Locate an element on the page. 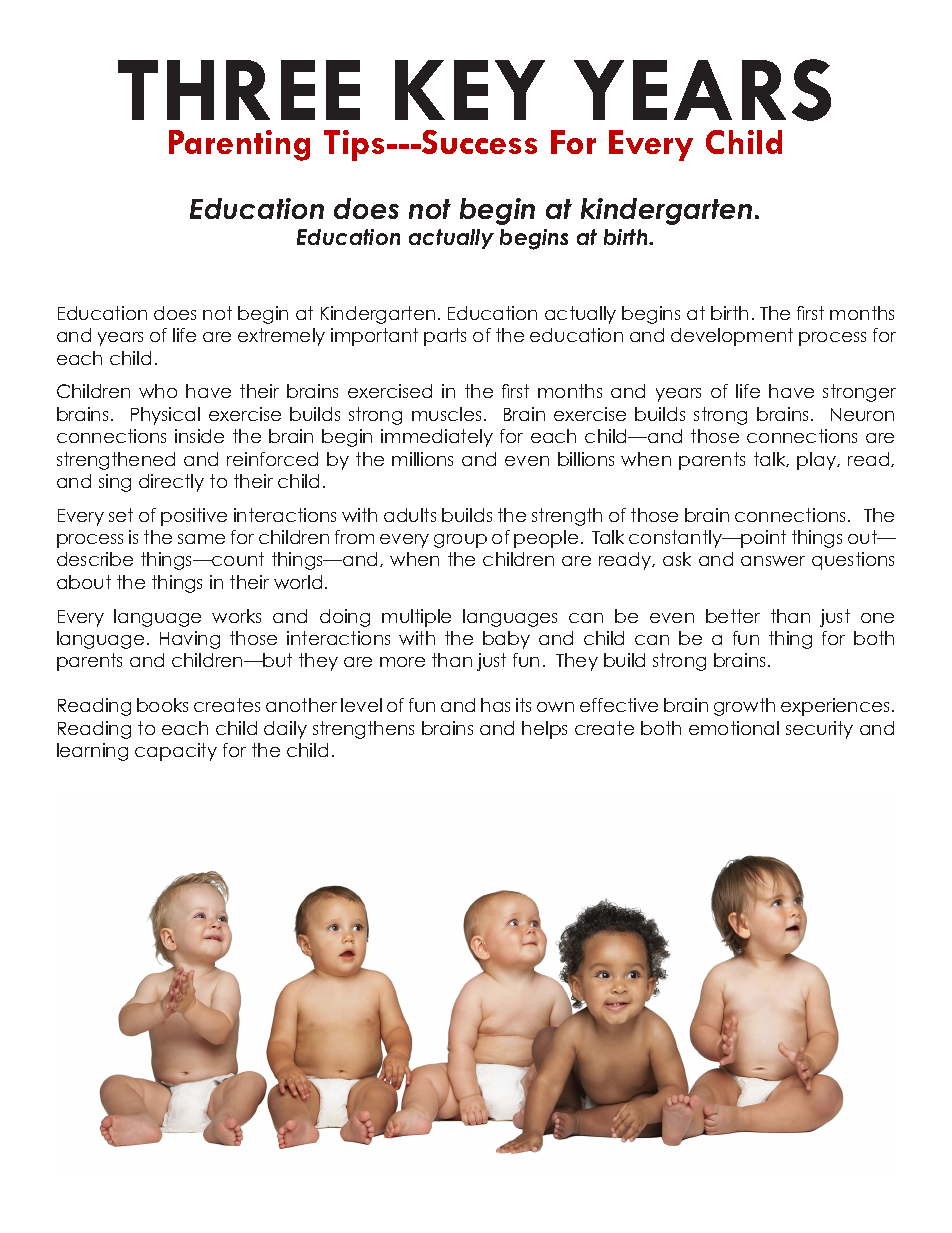 This image has height=1233, width=952. works is located at coordinates (236, 616).
